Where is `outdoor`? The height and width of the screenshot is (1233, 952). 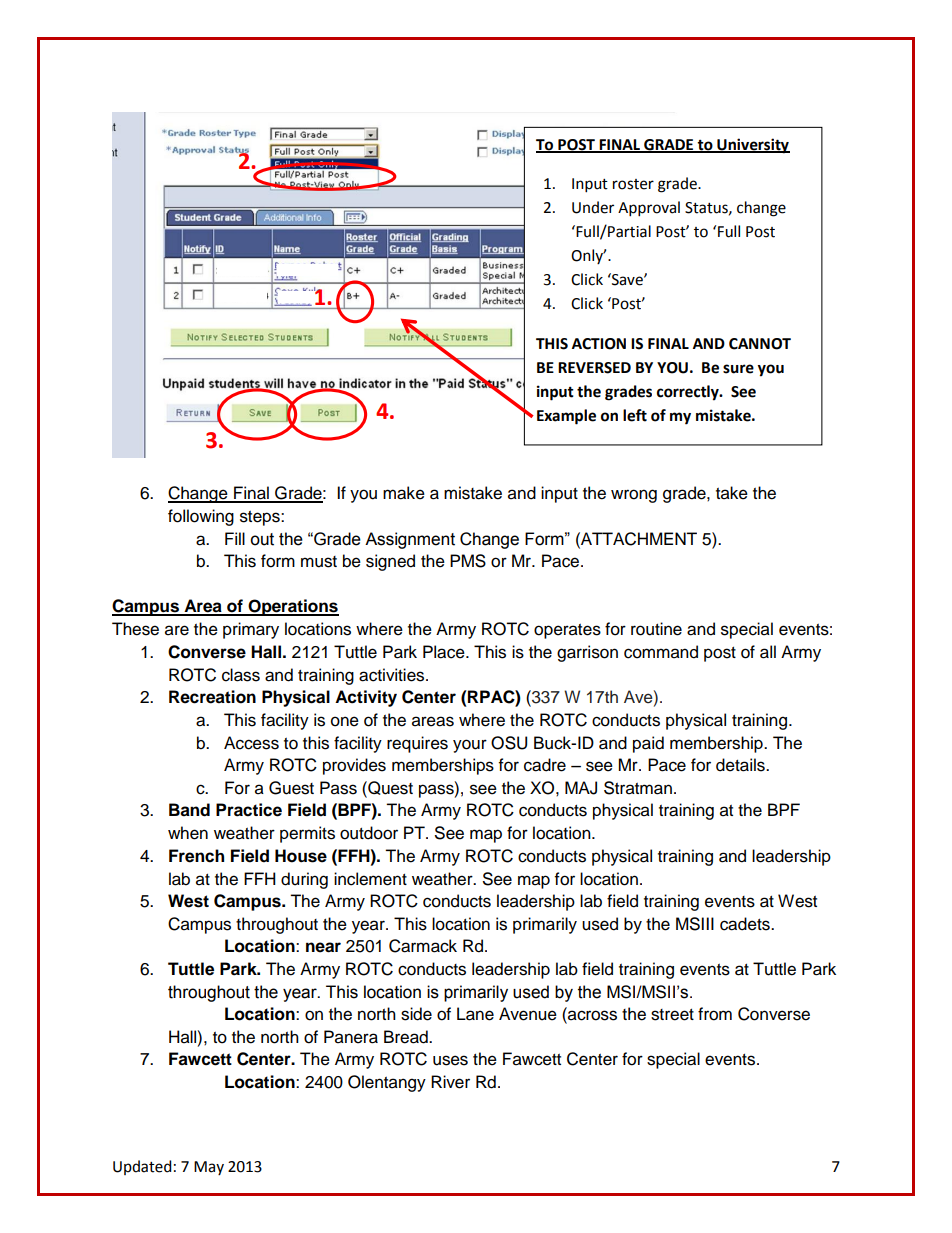 outdoor is located at coordinates (369, 833).
